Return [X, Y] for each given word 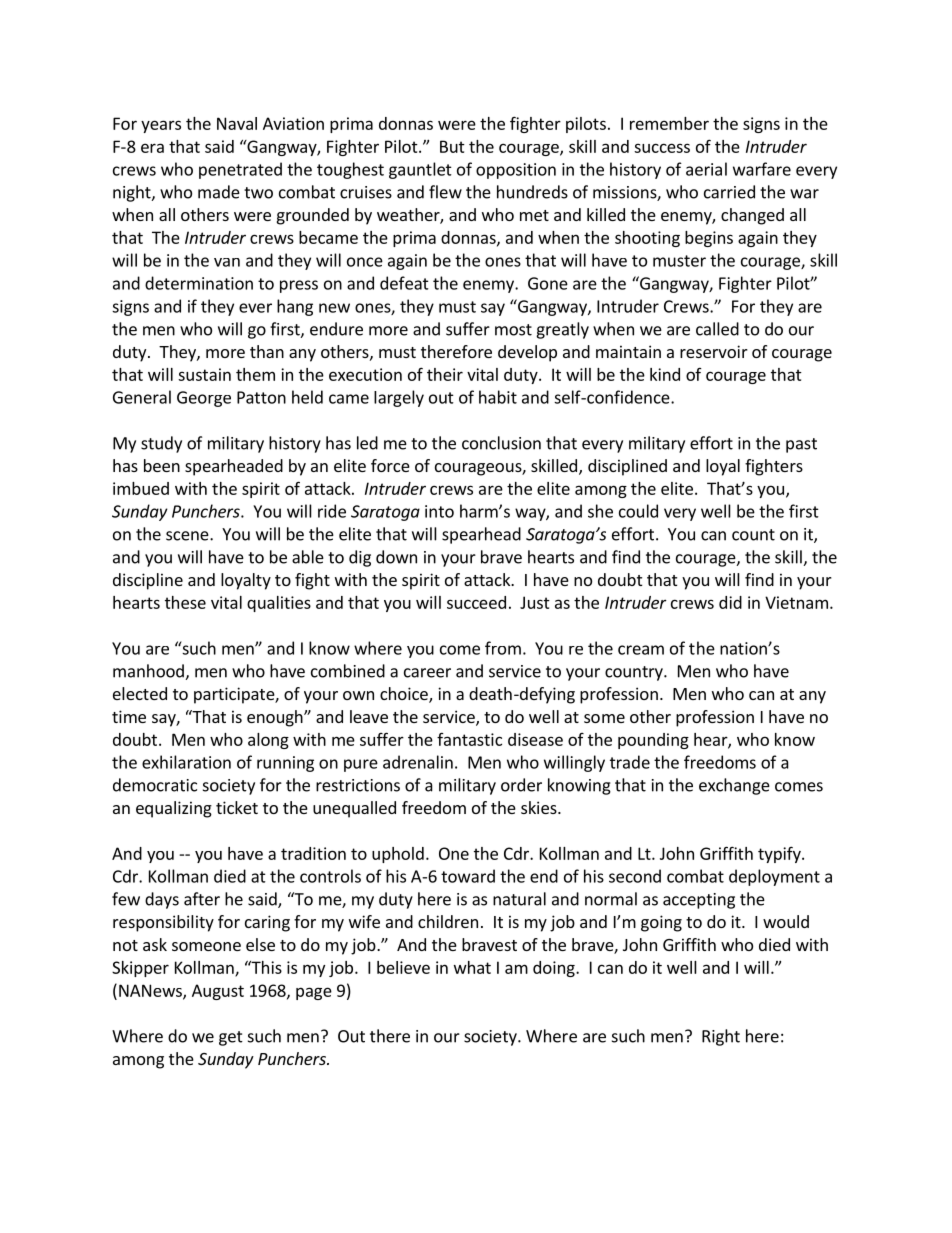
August [218, 992]
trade [630, 762]
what [472, 967]
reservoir [714, 351]
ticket [237, 807]
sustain [204, 374]
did [730, 602]
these [185, 602]
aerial [706, 169]
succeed [476, 602]
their [445, 374]
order [521, 785]
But [452, 146]
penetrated [240, 170]
